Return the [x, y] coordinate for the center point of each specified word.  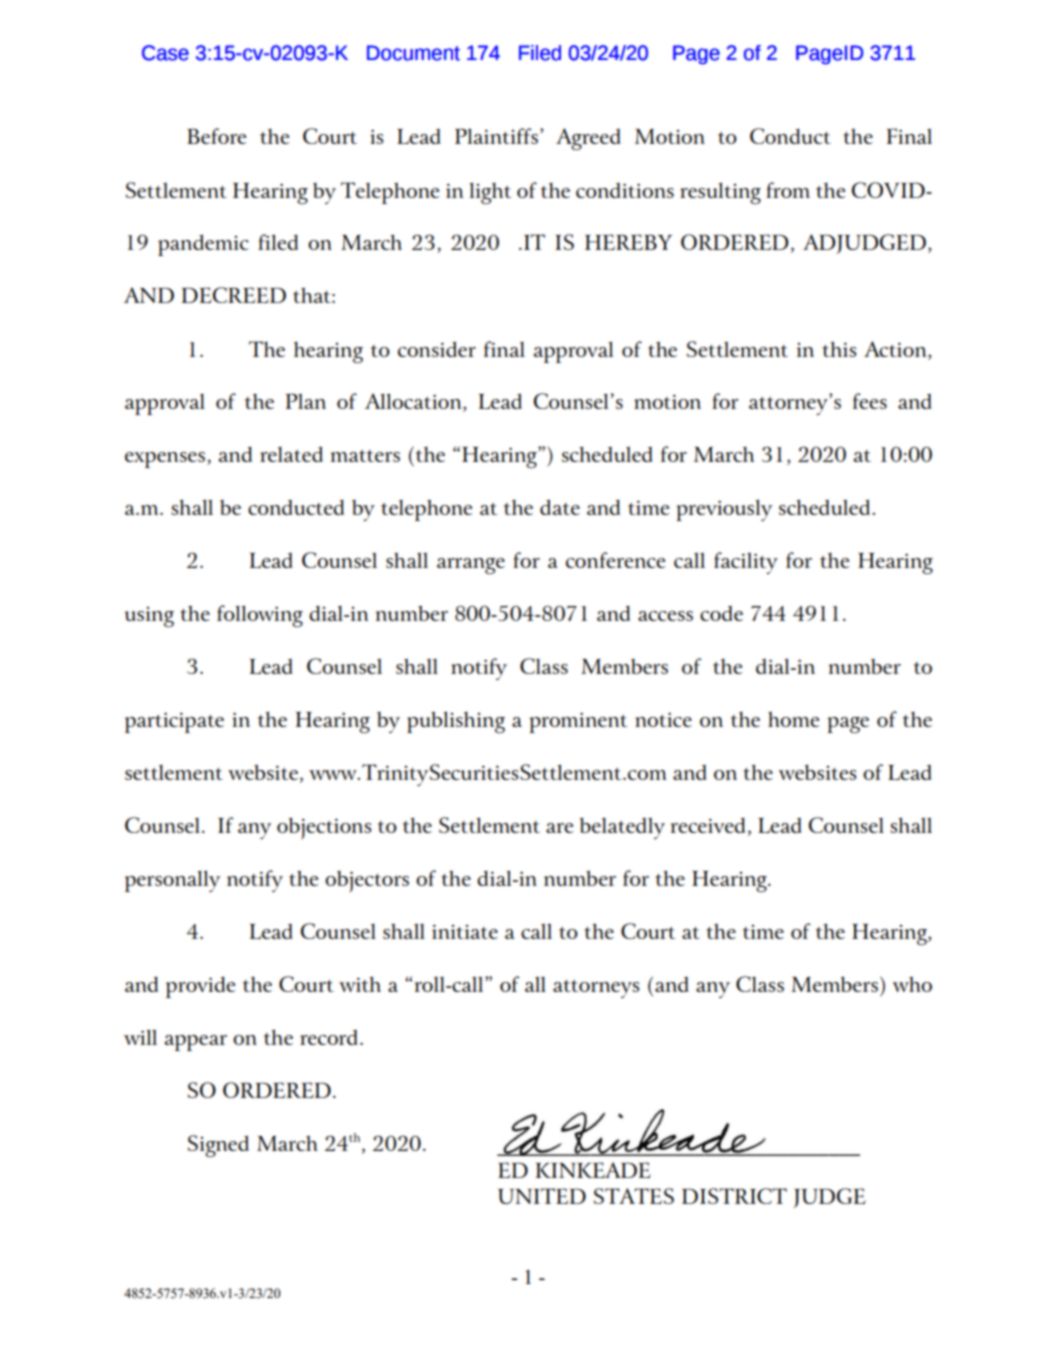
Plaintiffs [496, 136]
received [710, 826]
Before [216, 136]
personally [172, 881]
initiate [465, 932]
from [788, 190]
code [721, 613]
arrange [471, 566]
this [839, 349]
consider [437, 349]
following [260, 616]
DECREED [233, 295]
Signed [218, 1146]
